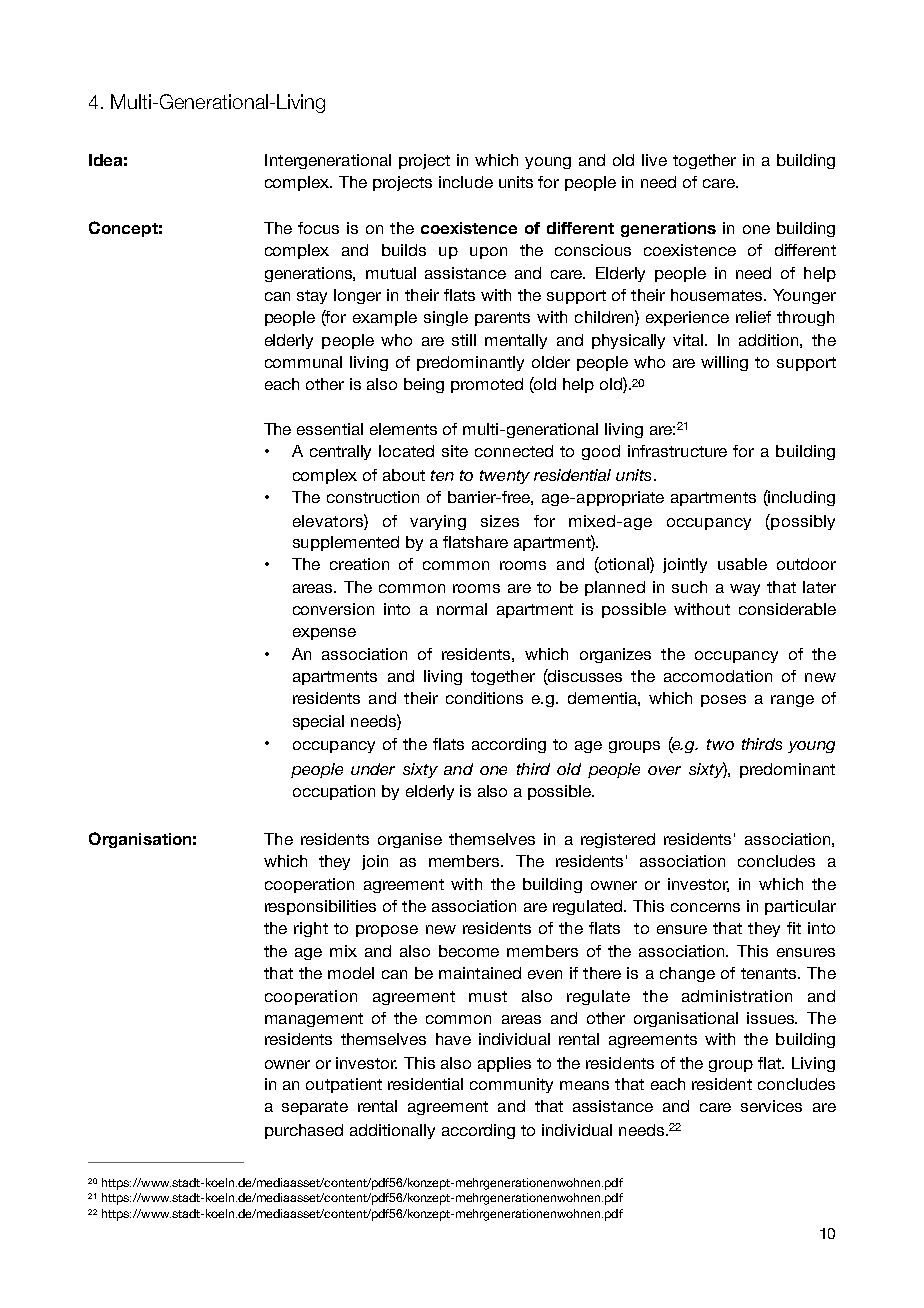 The width and height of the screenshot is (924, 1308). What do you see at coordinates (584, 1085) in the screenshot?
I see `means` at bounding box center [584, 1085].
